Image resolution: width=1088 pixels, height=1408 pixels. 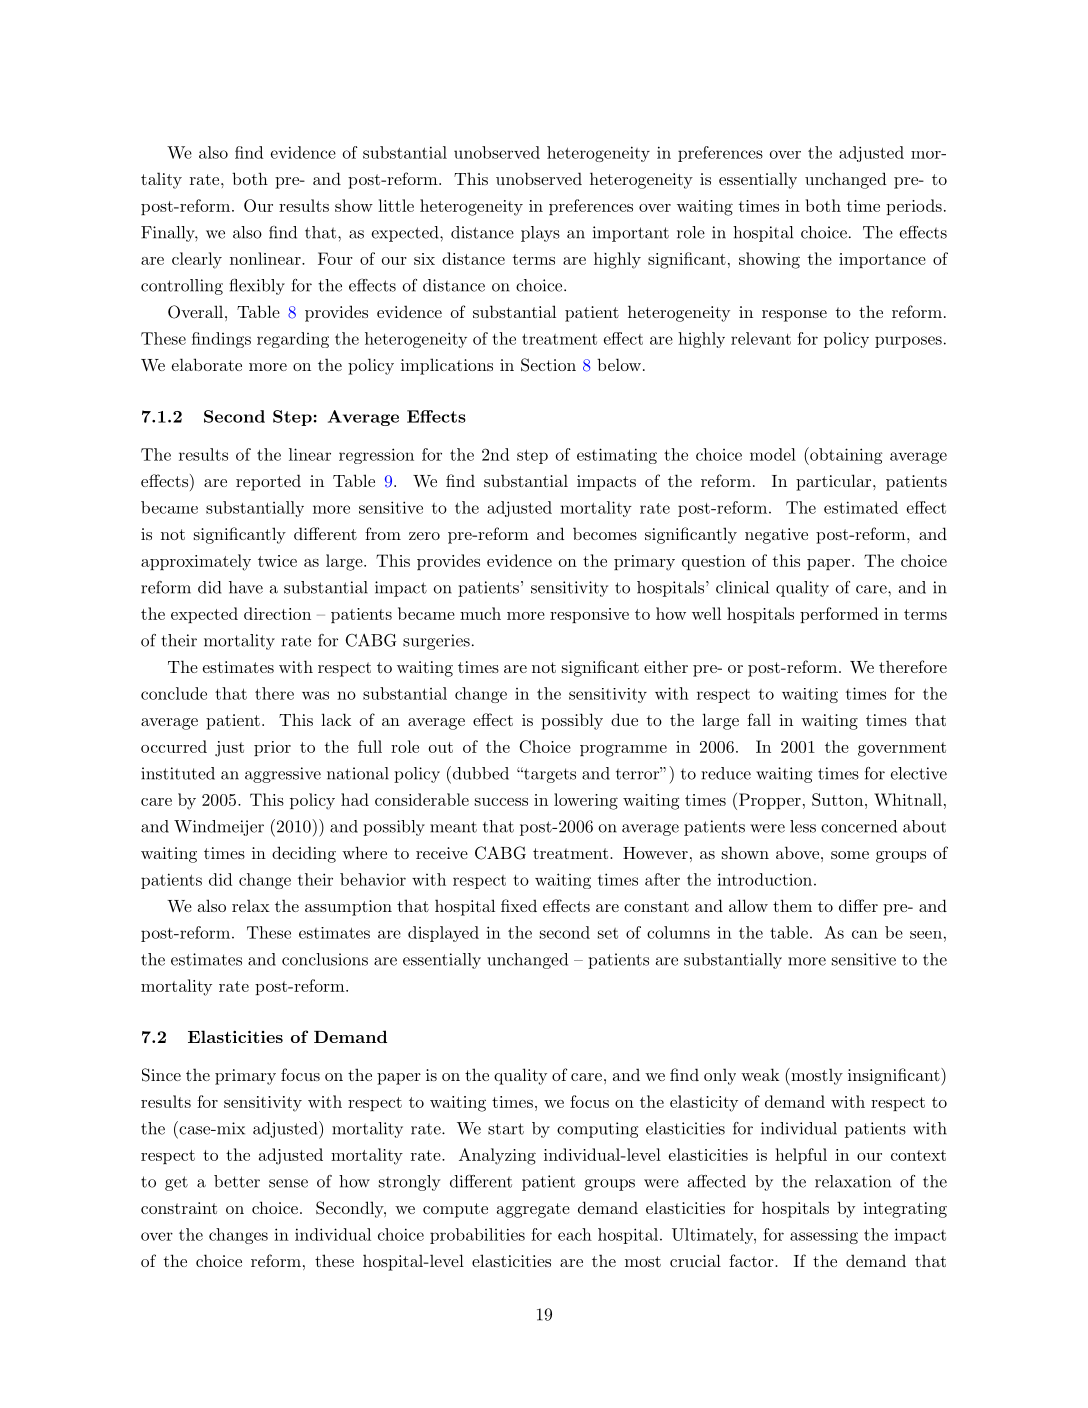 What do you see at coordinates (759, 719) in the page?
I see `fall` at bounding box center [759, 719].
